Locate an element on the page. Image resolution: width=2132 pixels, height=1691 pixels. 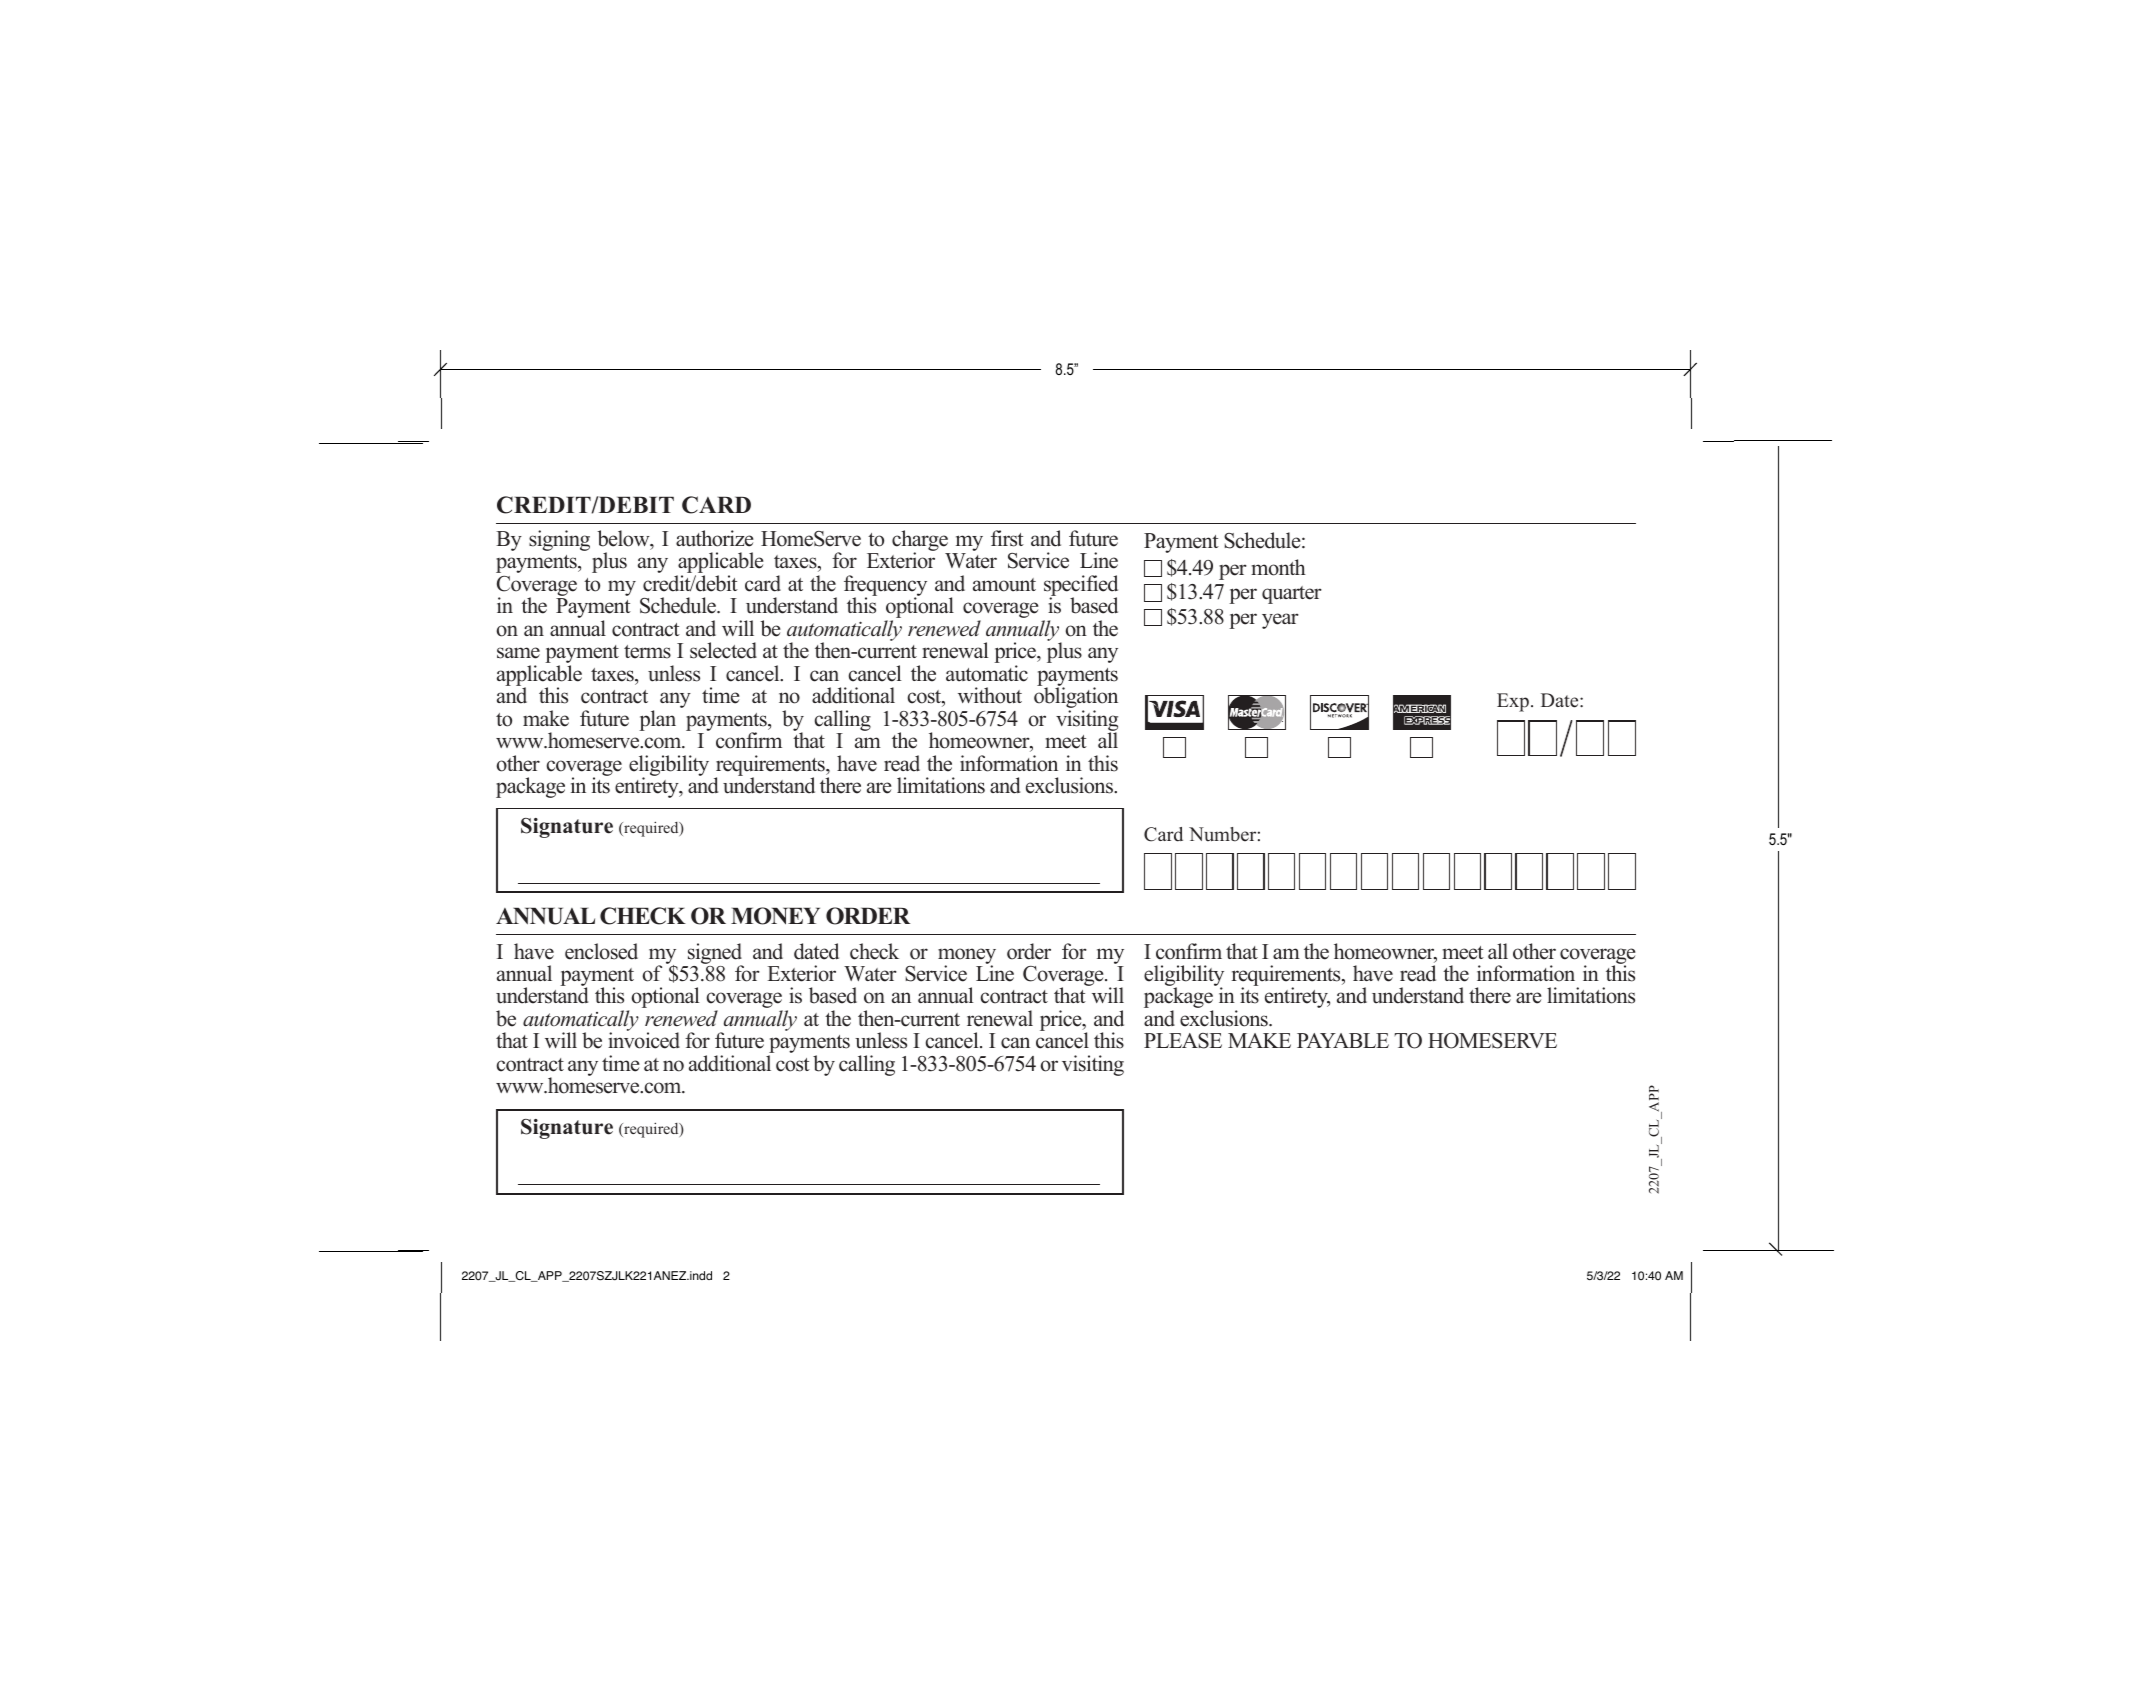
Exp is located at coordinates (1513, 702).
